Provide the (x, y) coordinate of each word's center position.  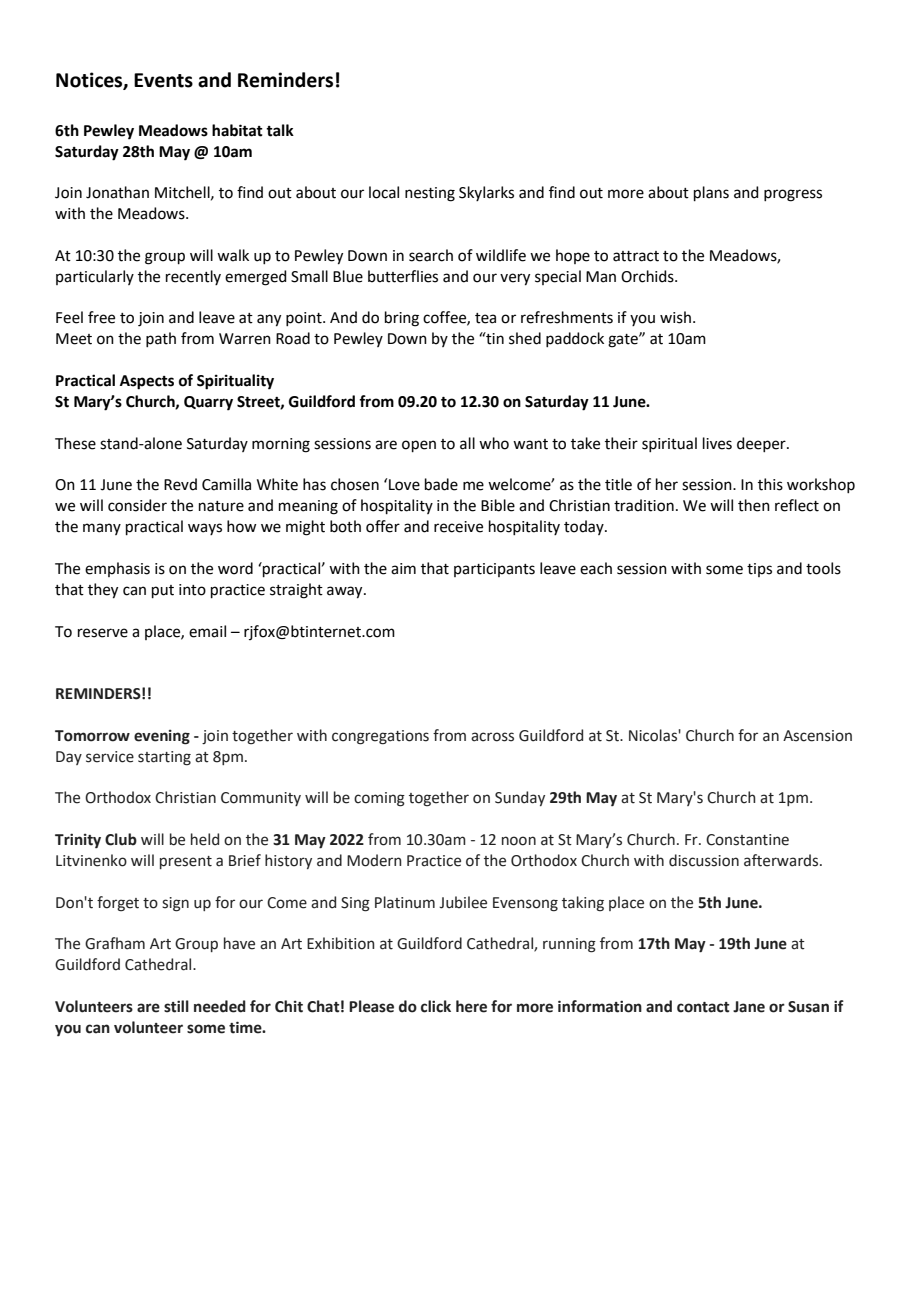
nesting (430, 194)
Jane (749, 1007)
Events (163, 80)
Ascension (817, 736)
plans (711, 193)
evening (162, 737)
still (176, 1006)
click (436, 1006)
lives (717, 443)
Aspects (147, 382)
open (419, 446)
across (492, 737)
